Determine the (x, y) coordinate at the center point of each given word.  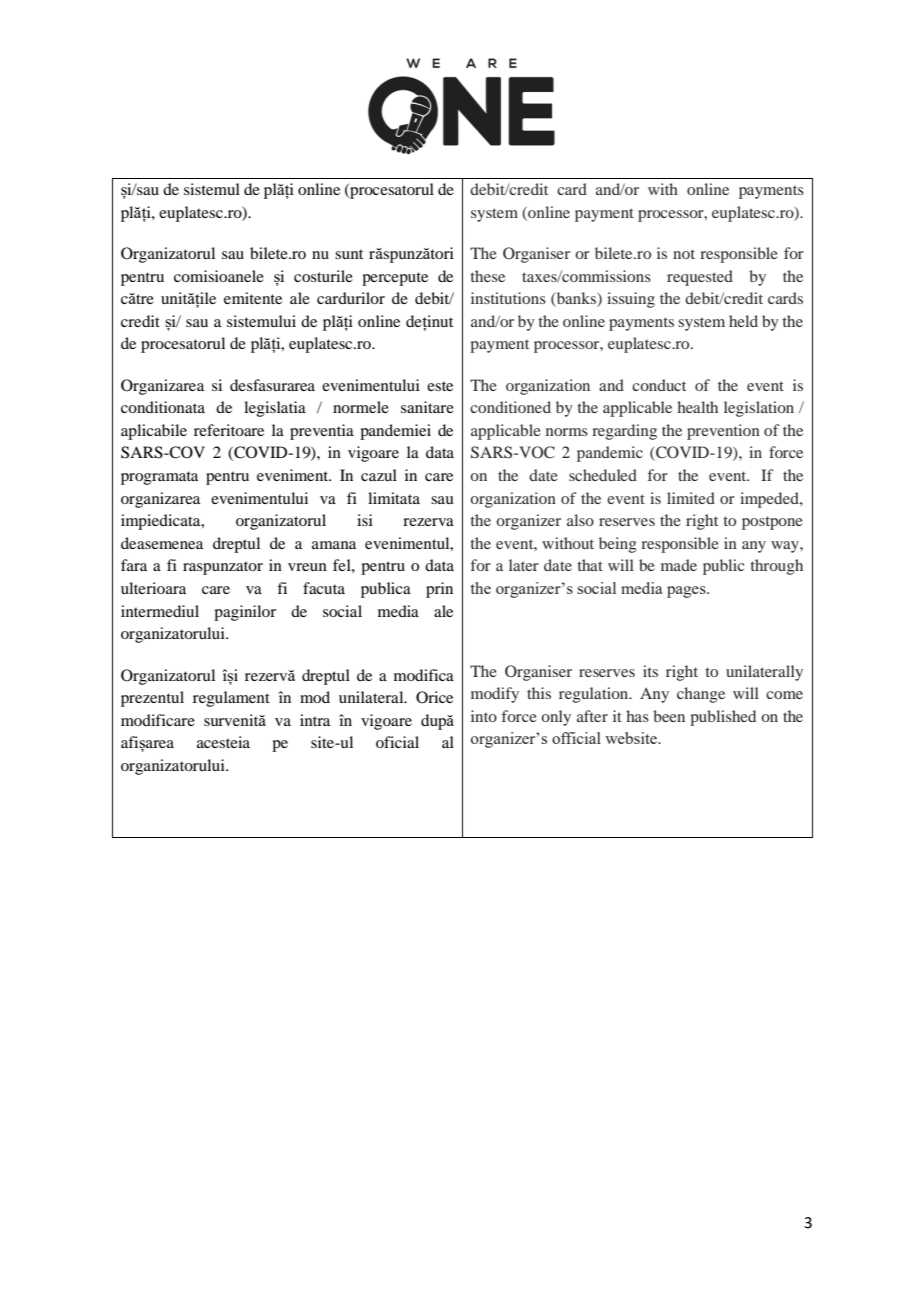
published (723, 718)
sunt (349, 254)
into (484, 716)
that (590, 565)
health (697, 407)
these (487, 276)
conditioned (510, 407)
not (684, 254)
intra (315, 720)
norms (567, 432)
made (679, 565)
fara (134, 565)
